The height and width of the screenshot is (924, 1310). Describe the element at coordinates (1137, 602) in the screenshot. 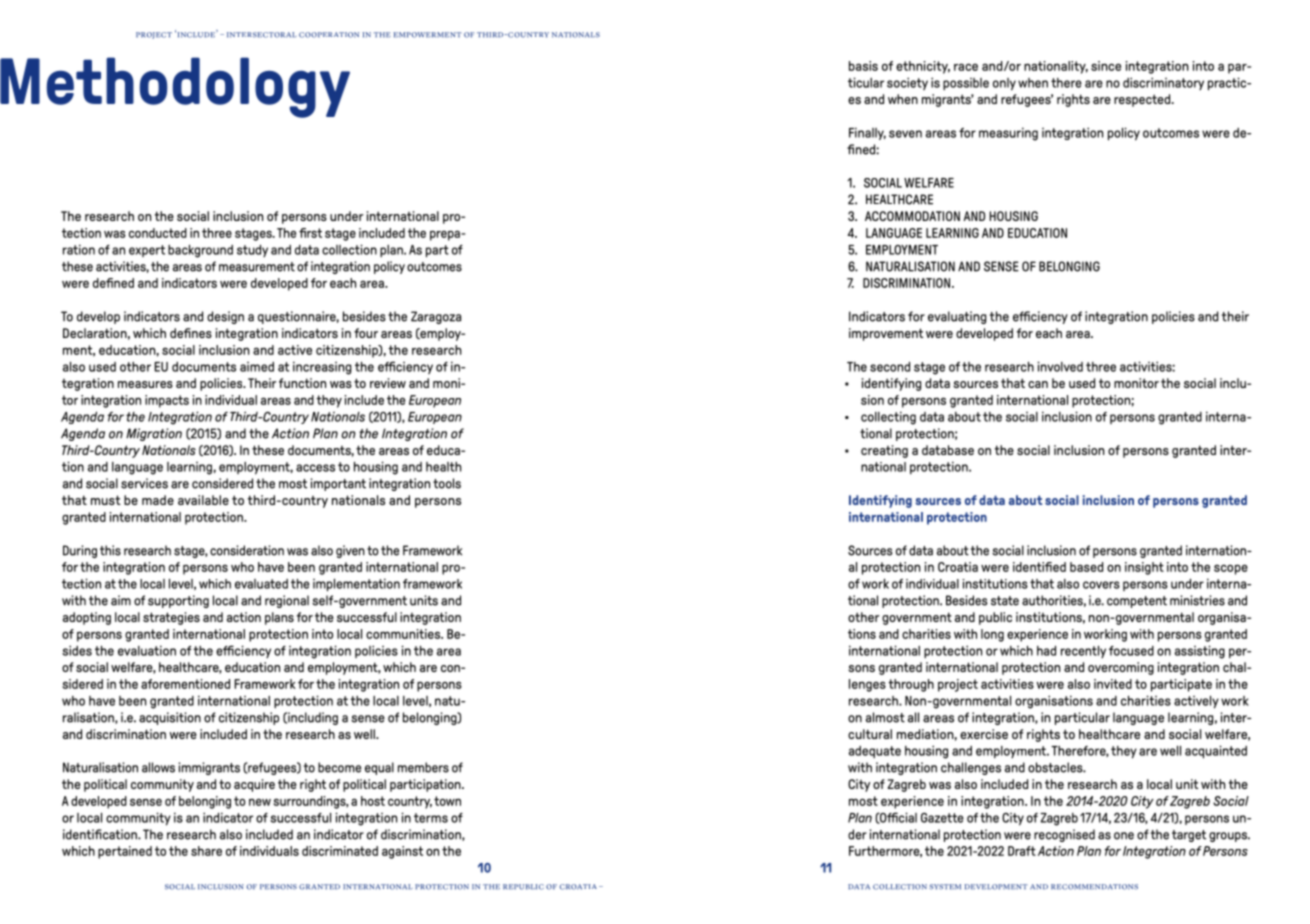

I see `competent` at that location.
